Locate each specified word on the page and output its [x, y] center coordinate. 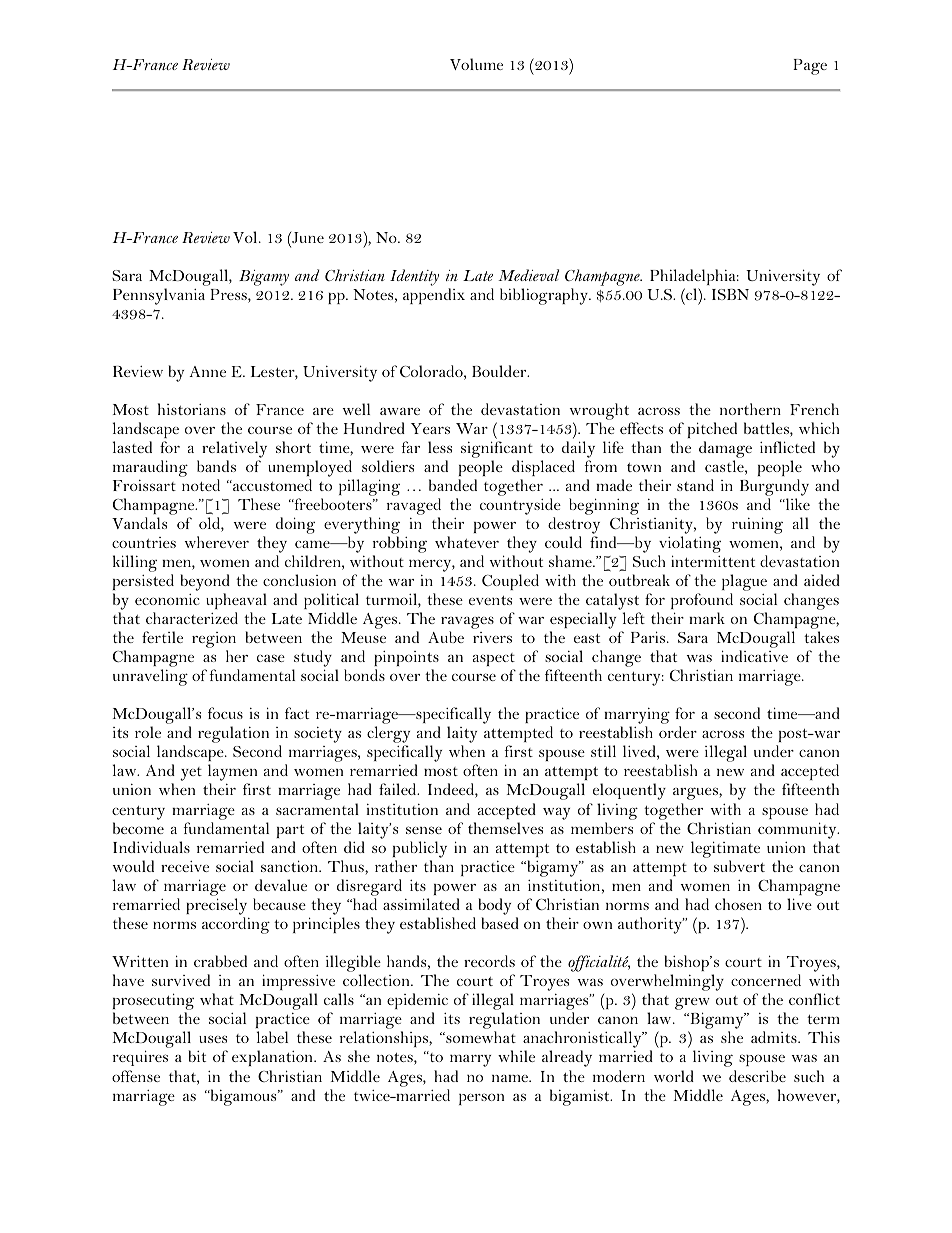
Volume [476, 64]
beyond [205, 584]
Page [810, 67]
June [307, 237]
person [481, 1099]
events [490, 600]
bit [197, 1056]
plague [744, 584]
